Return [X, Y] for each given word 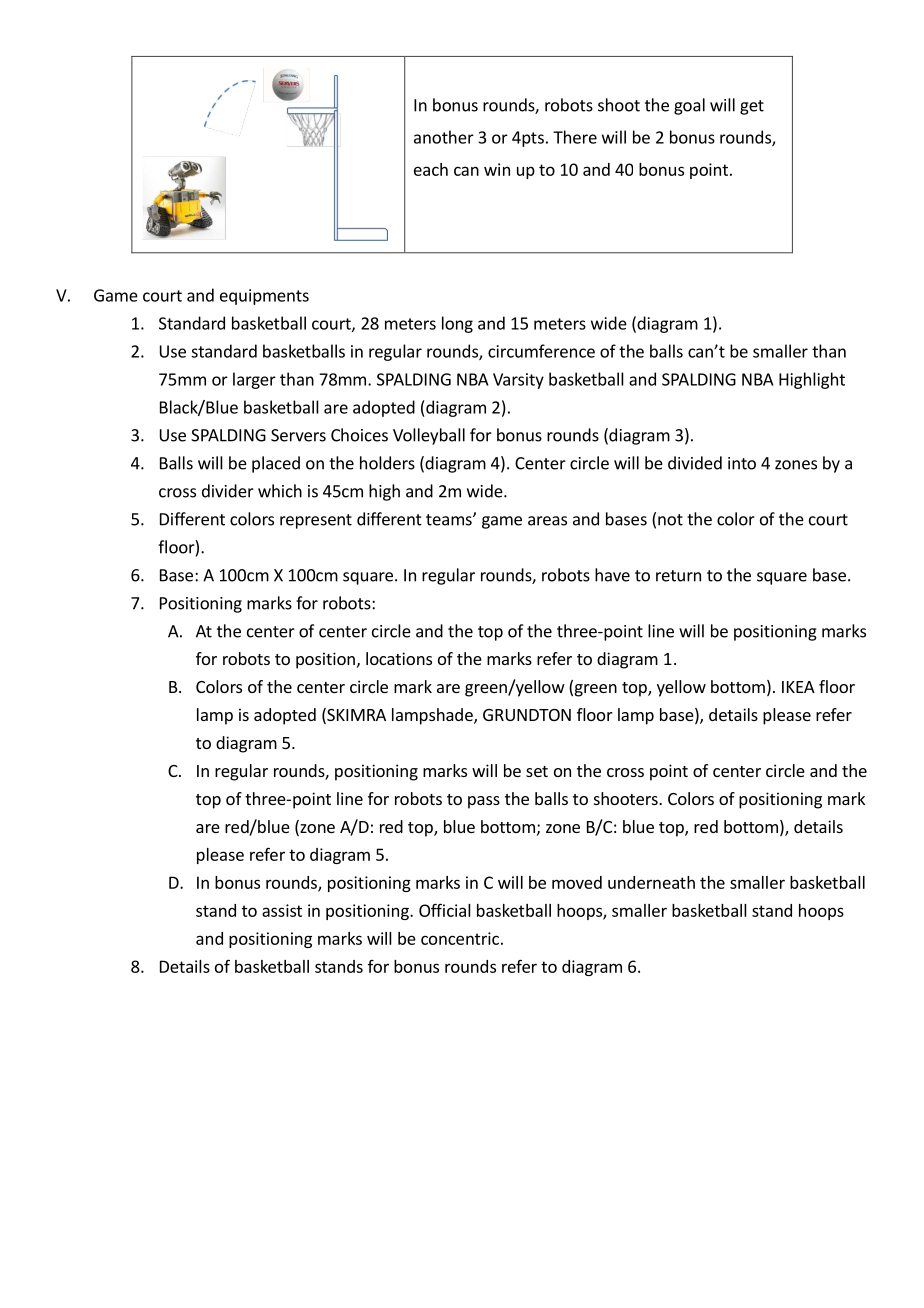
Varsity [518, 381]
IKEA [798, 687]
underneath [651, 882]
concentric [460, 938]
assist [282, 910]
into [742, 463]
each [431, 169]
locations [399, 658]
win [497, 169]
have [612, 575]
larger [254, 380]
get [752, 107]
